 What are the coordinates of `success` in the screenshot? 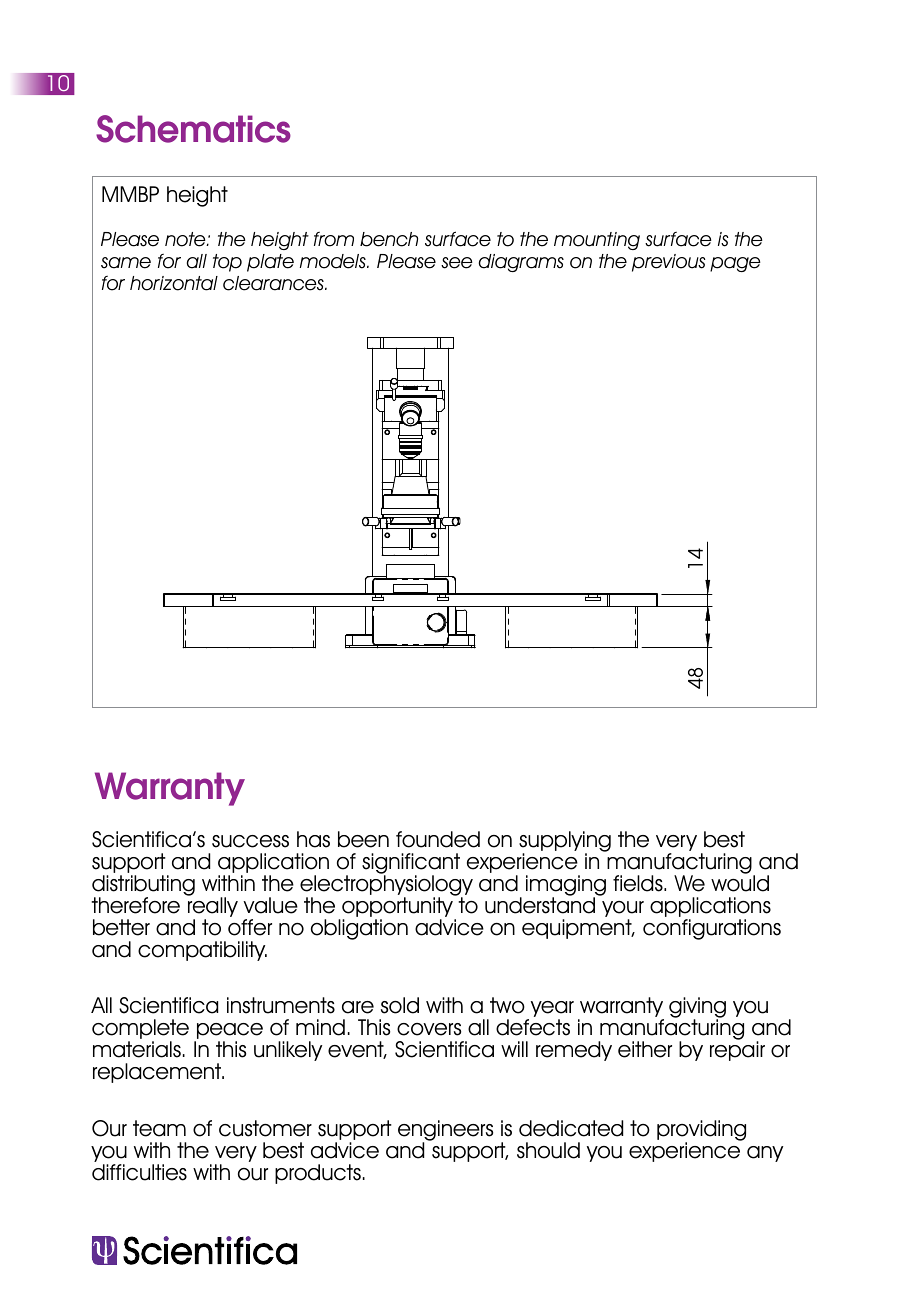 It's located at (250, 841).
